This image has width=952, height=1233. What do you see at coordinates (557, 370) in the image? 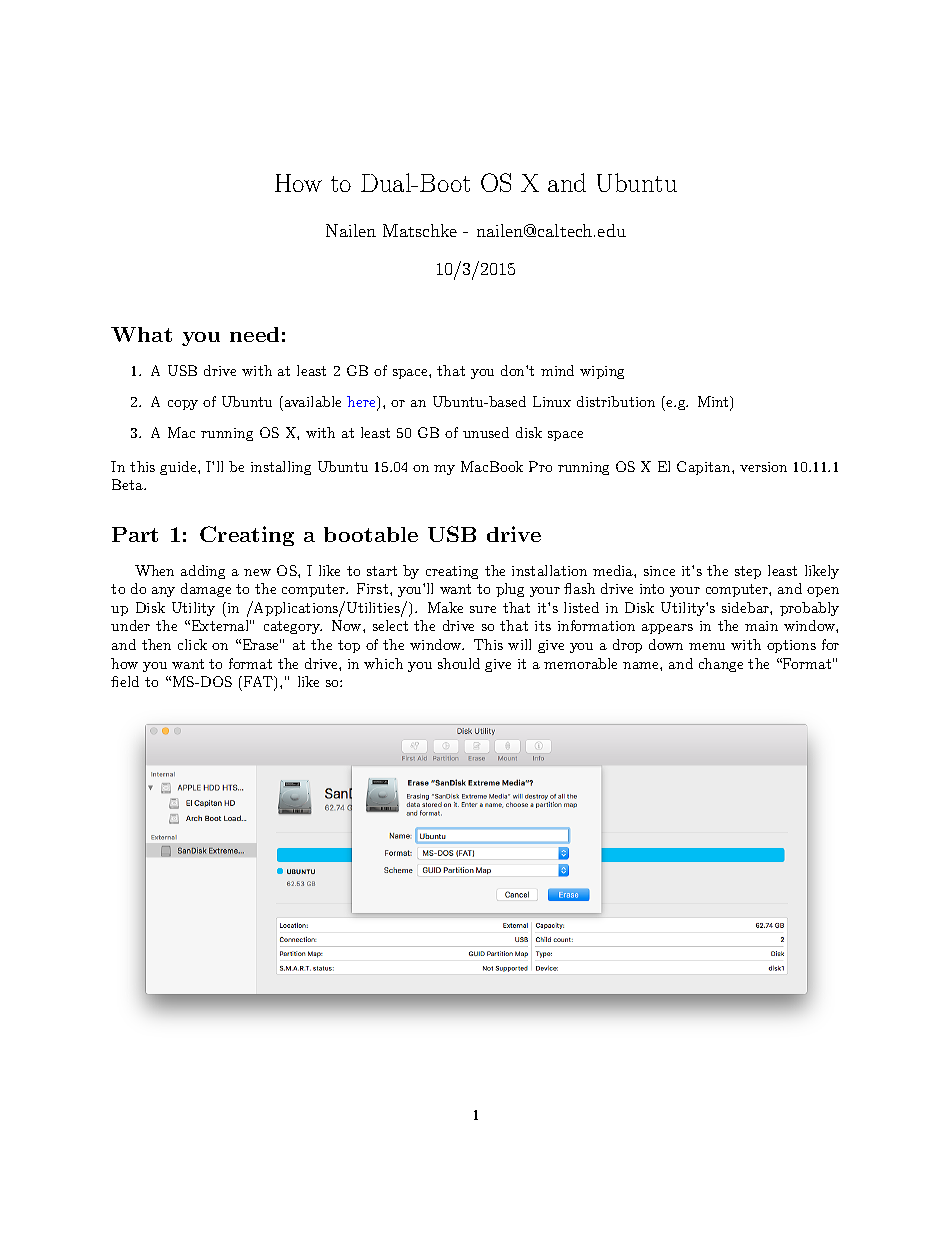
I see `mind` at bounding box center [557, 370].
